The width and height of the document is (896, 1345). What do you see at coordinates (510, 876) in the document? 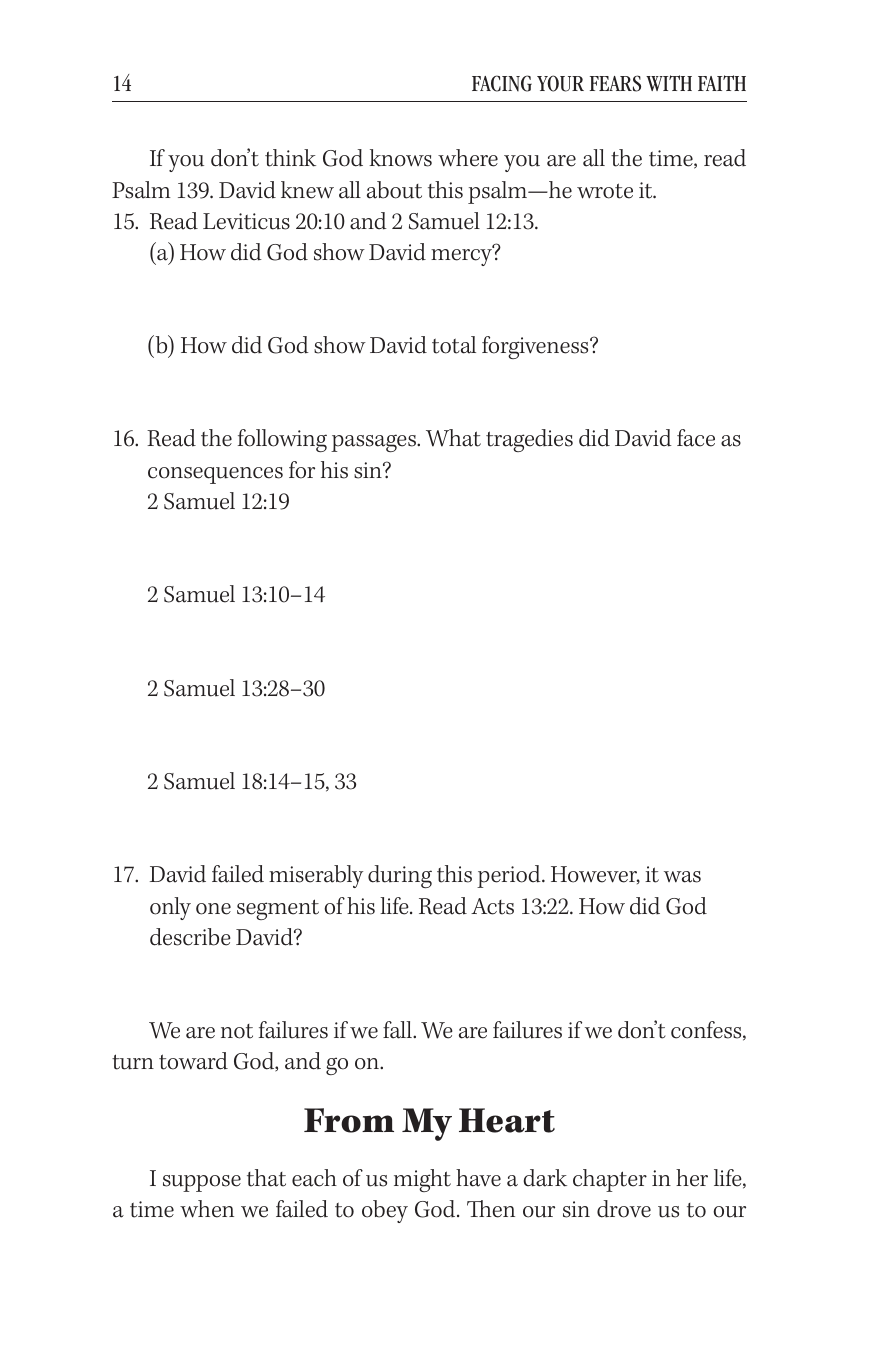
I see `period` at bounding box center [510, 876].
